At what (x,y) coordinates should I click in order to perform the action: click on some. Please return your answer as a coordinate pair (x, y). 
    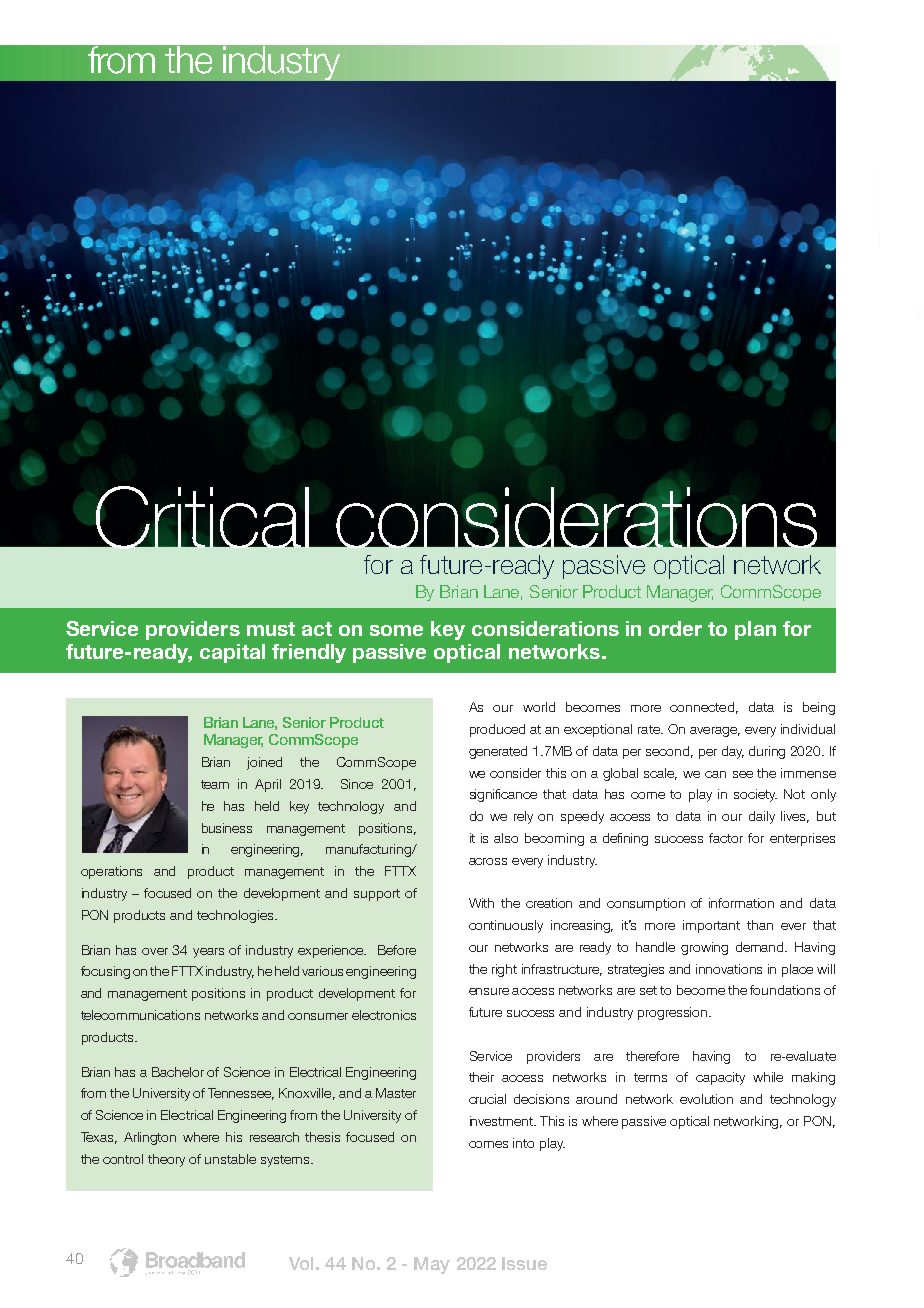
    Looking at the image, I should click on (396, 630).
